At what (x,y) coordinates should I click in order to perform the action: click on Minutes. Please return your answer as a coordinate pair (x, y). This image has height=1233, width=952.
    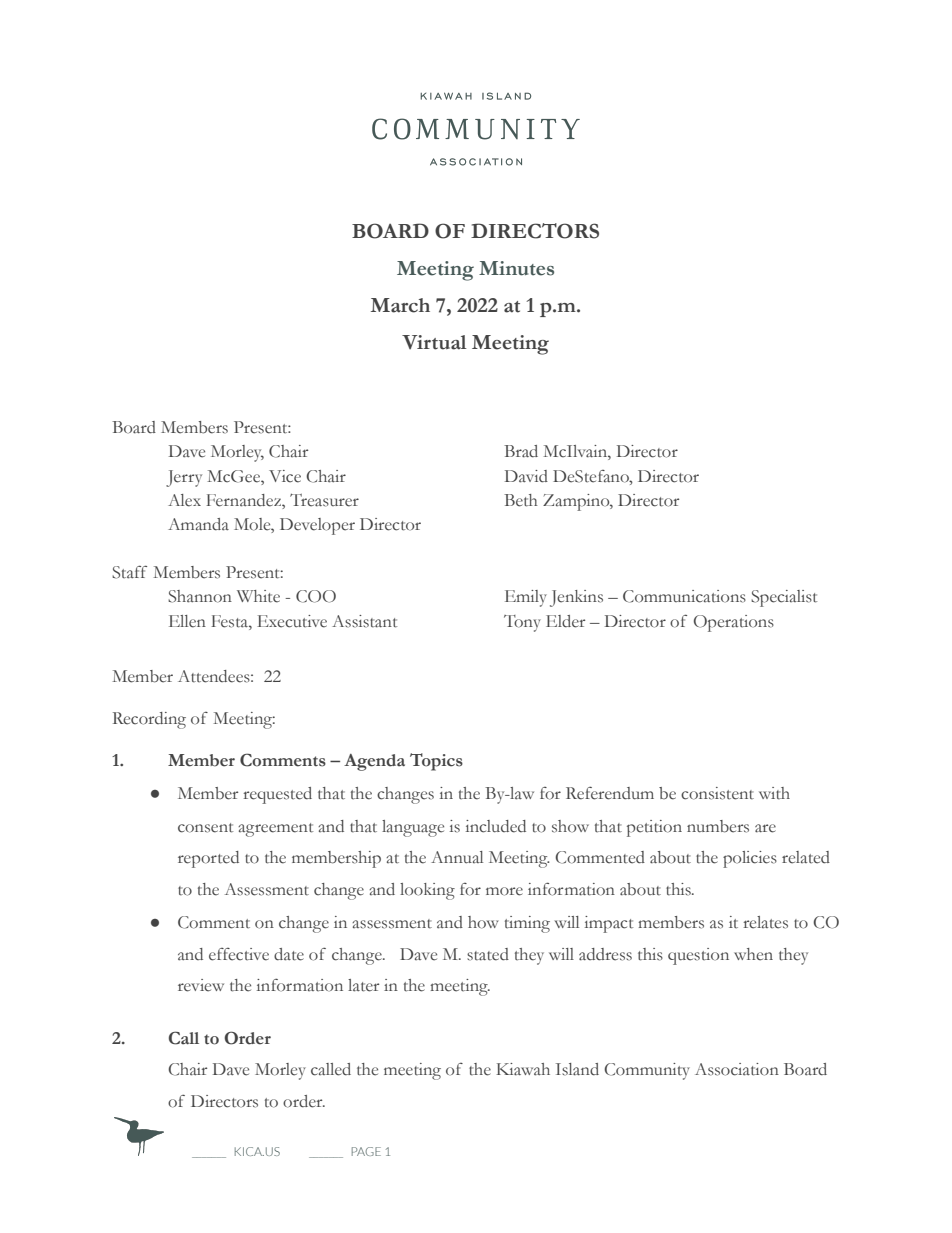
    Looking at the image, I should click on (516, 268).
